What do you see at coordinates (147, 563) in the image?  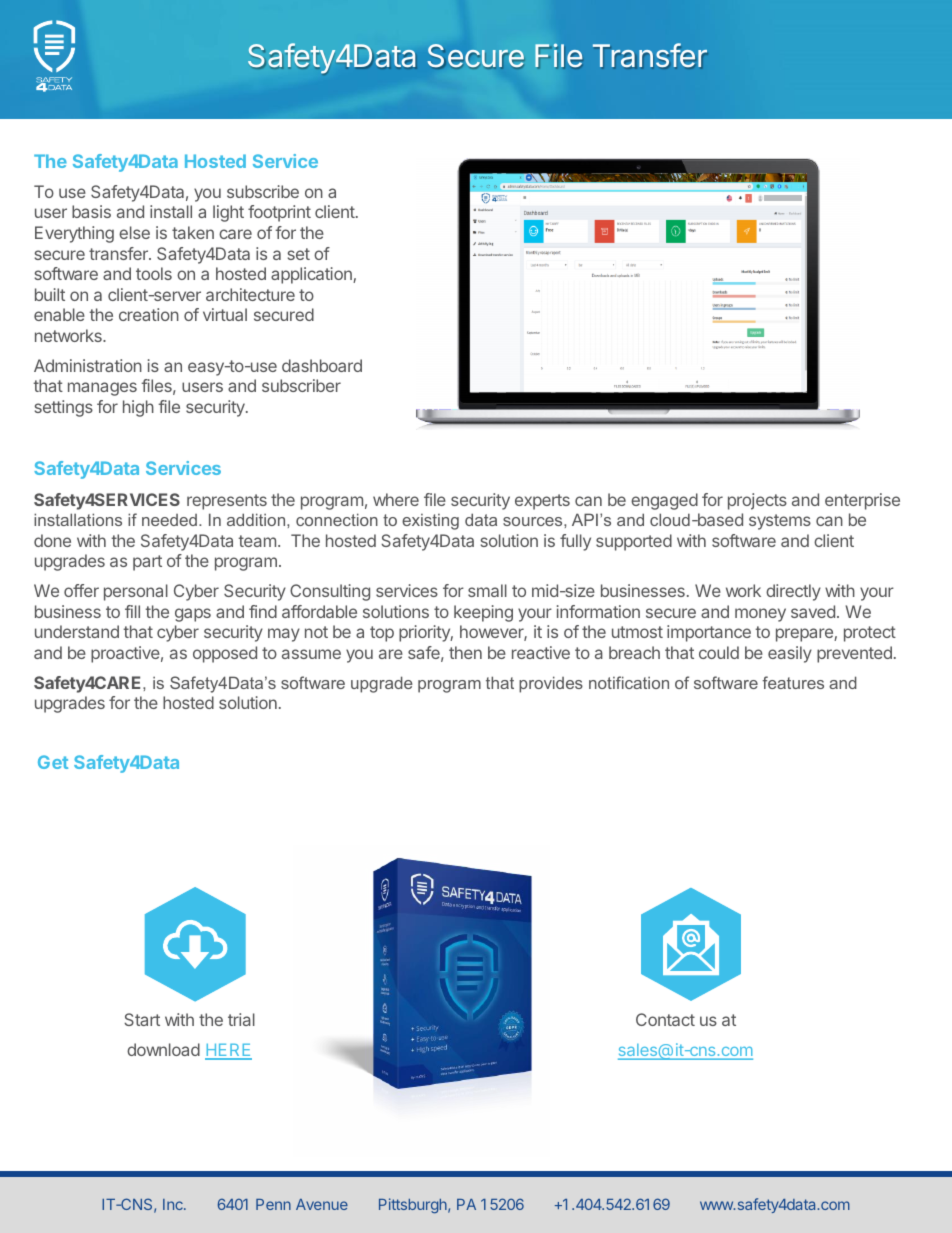 I see `part` at bounding box center [147, 563].
